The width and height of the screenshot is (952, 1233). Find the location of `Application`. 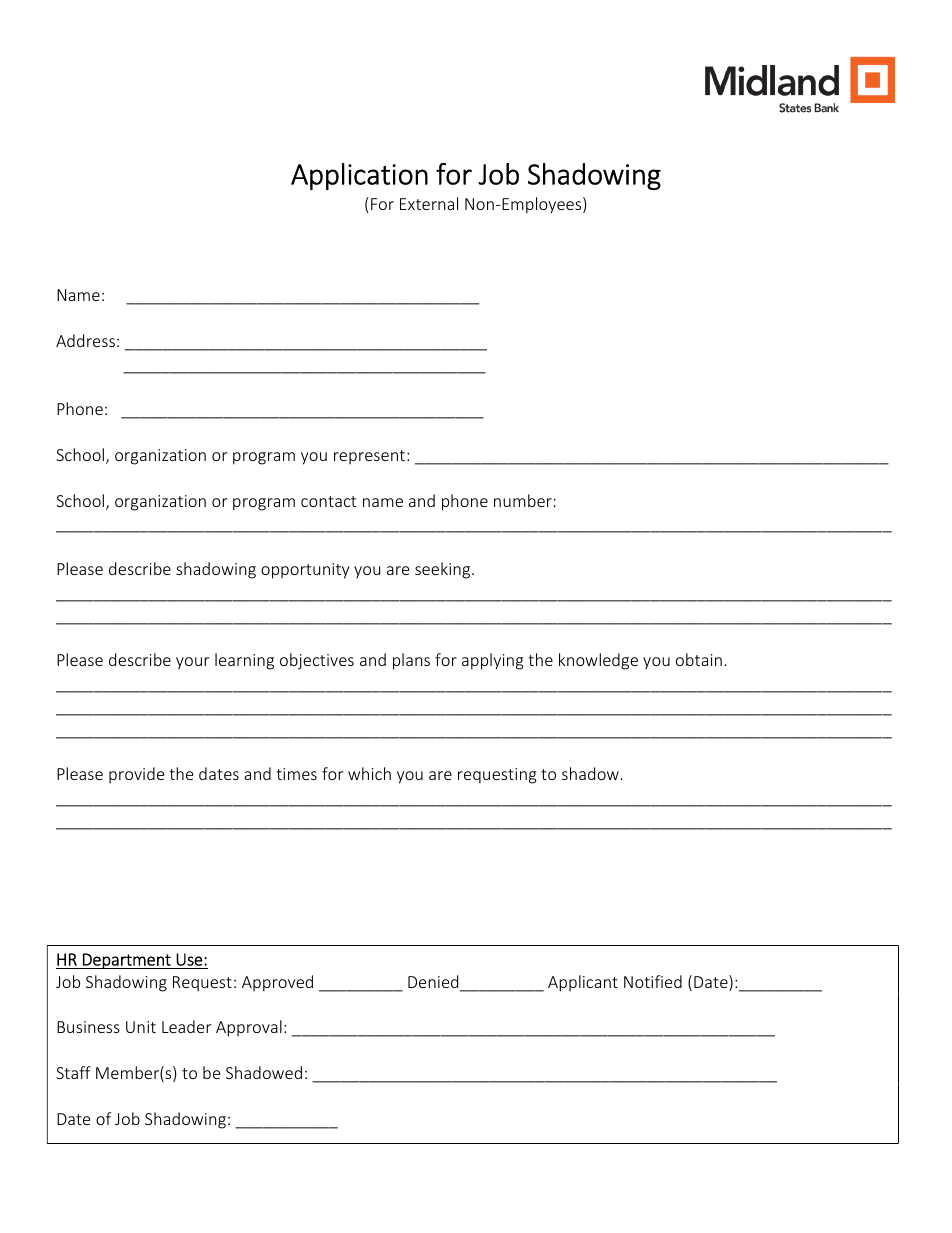

Application is located at coordinates (359, 176).
